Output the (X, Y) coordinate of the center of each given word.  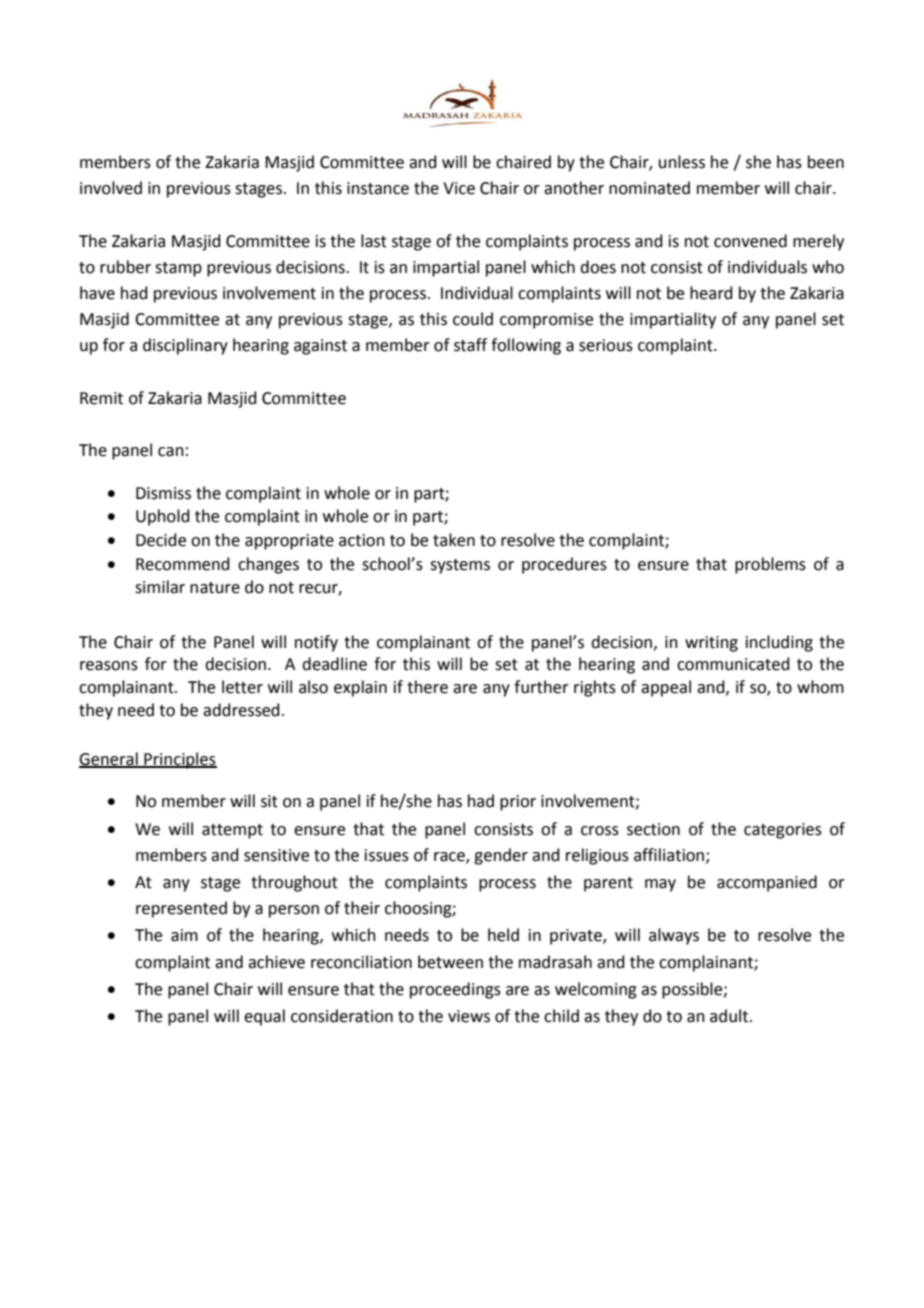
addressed (241, 710)
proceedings (455, 990)
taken (454, 540)
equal (264, 1017)
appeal (666, 688)
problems (770, 565)
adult (730, 1016)
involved (111, 188)
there (427, 687)
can (171, 452)
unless (682, 162)
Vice (459, 188)
